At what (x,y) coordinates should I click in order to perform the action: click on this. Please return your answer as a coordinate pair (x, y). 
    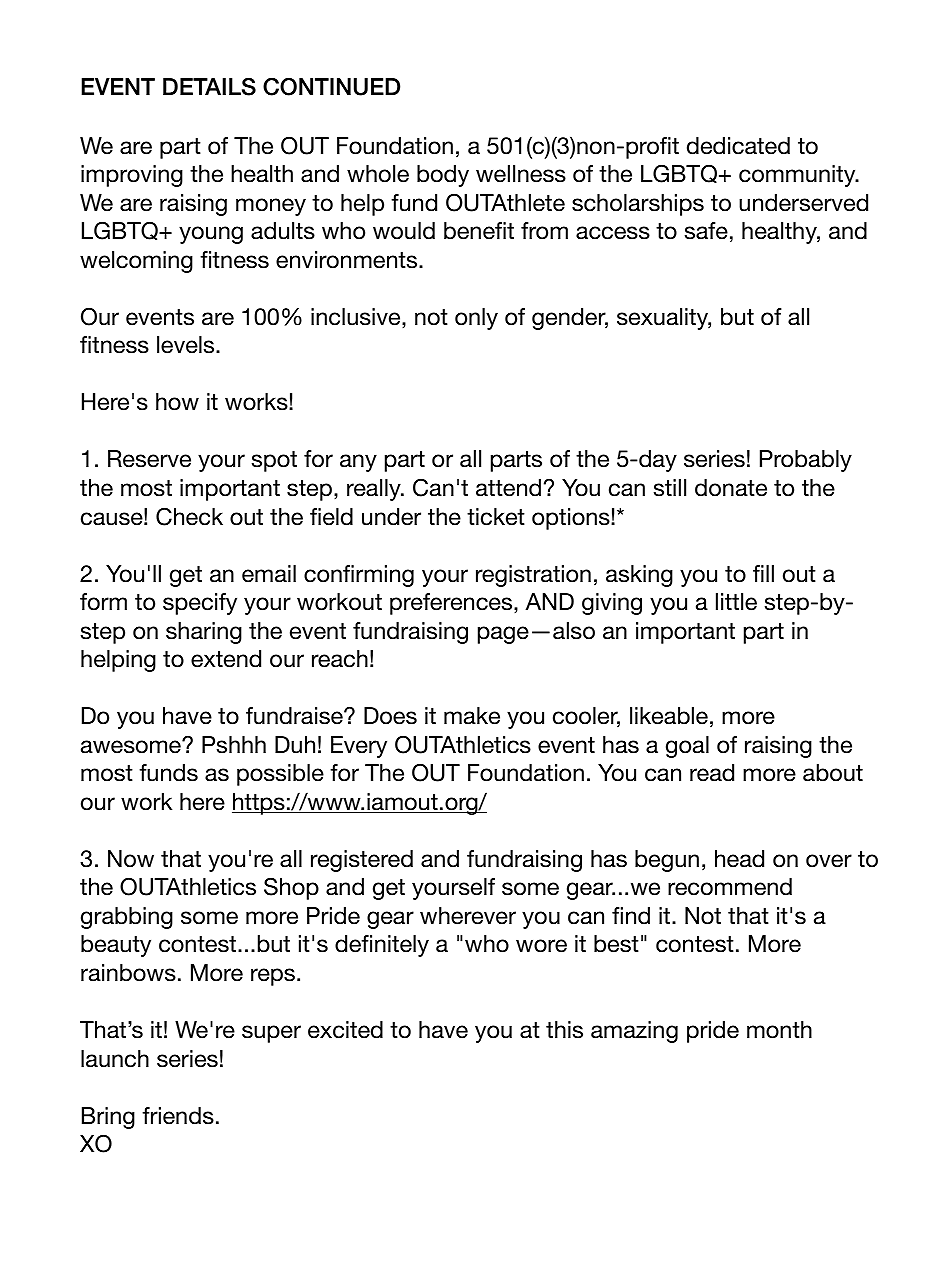
    Looking at the image, I should click on (564, 1030).
